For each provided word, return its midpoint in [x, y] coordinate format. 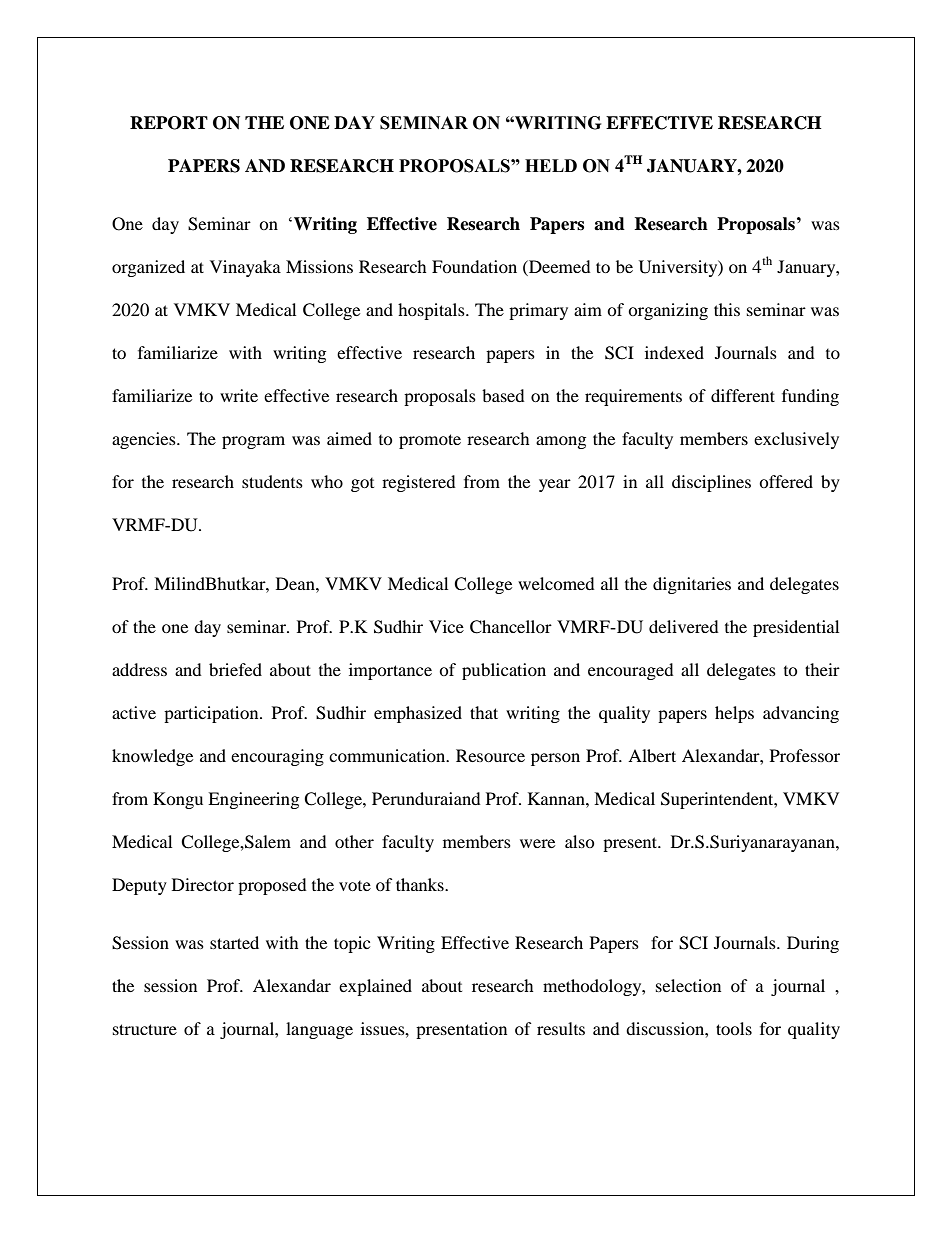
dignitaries [692, 585]
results [561, 1028]
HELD [551, 165]
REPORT [169, 123]
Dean [296, 583]
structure [145, 1029]
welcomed [556, 583]
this [727, 309]
